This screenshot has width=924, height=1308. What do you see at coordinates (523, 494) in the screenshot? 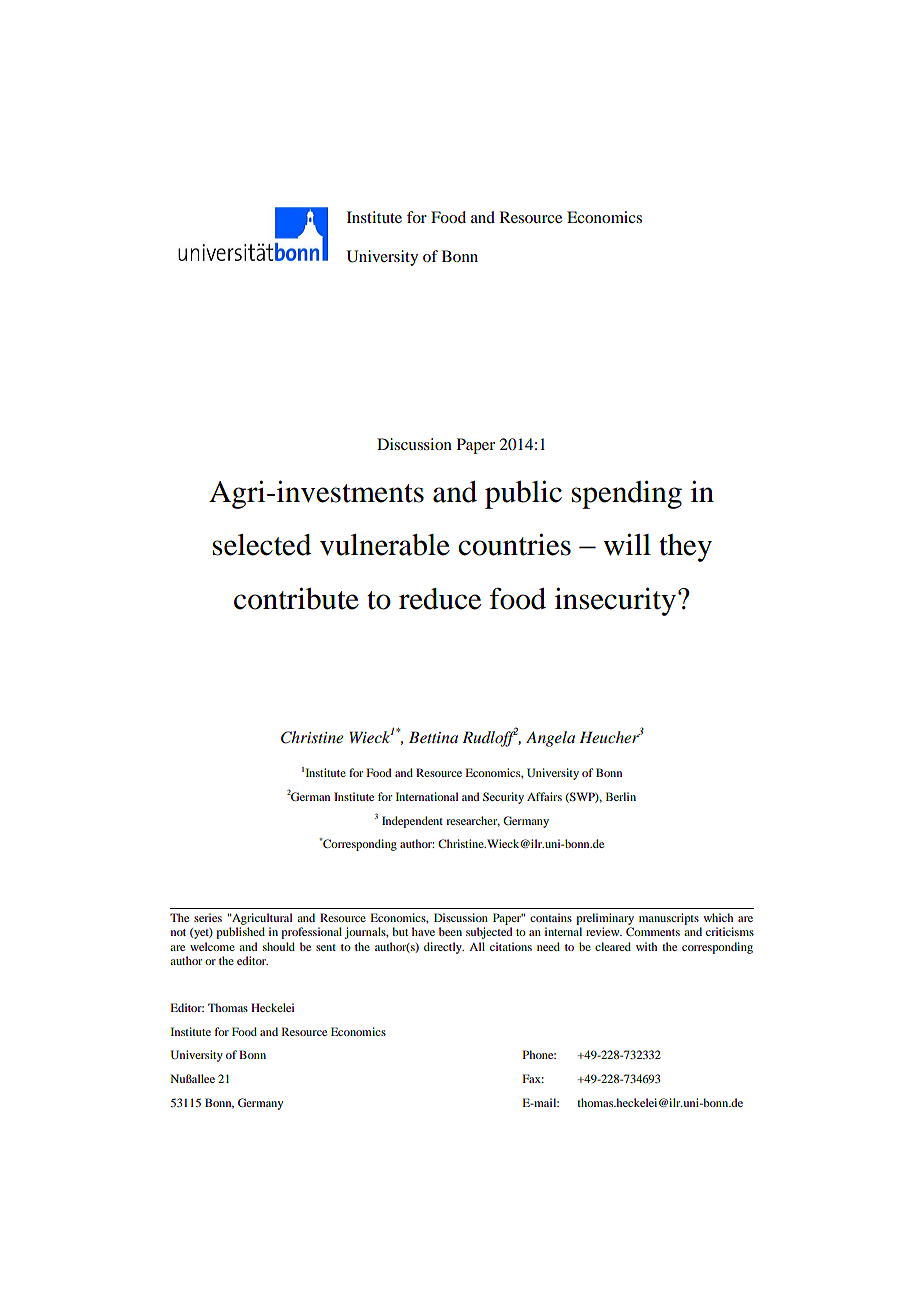
I see `public` at bounding box center [523, 494].
